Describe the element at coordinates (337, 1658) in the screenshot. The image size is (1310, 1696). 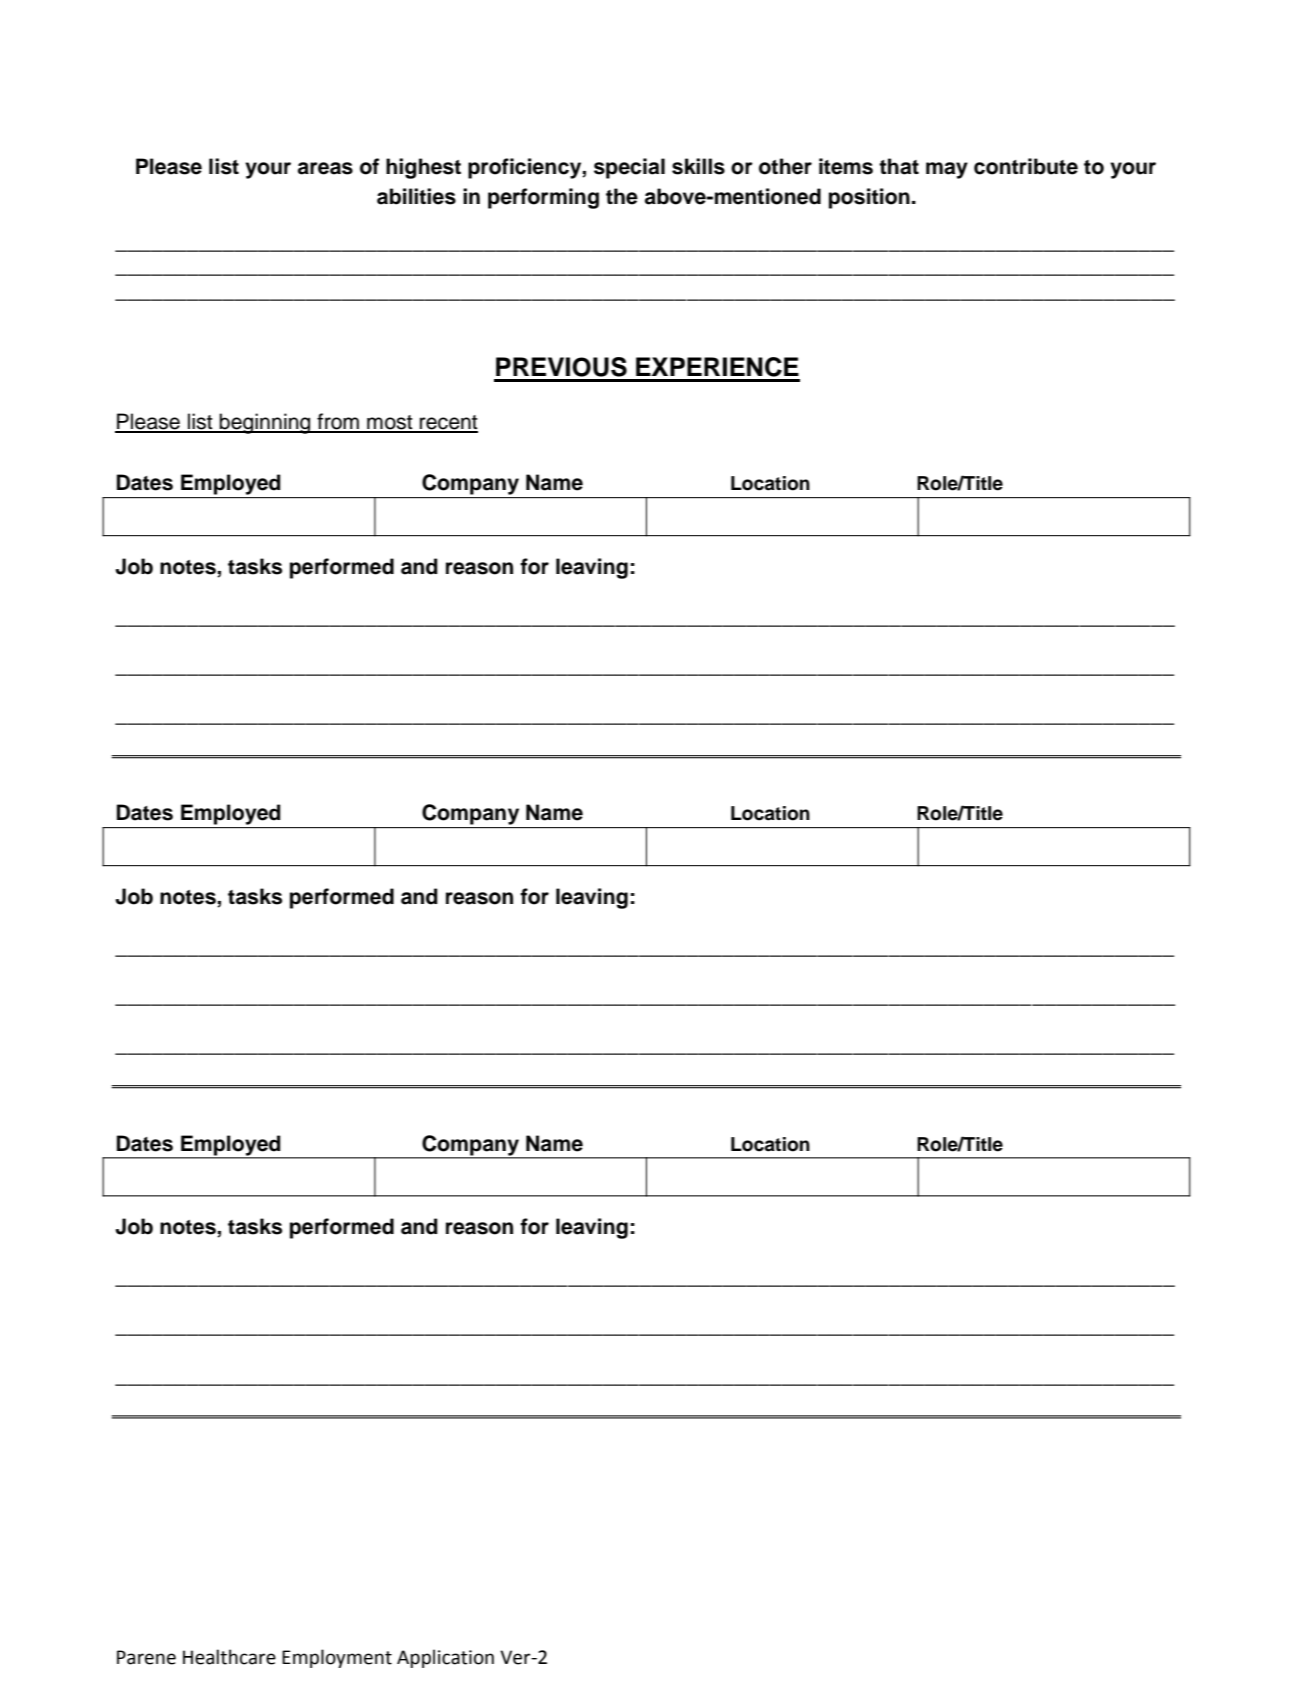
I see `Employment` at that location.
